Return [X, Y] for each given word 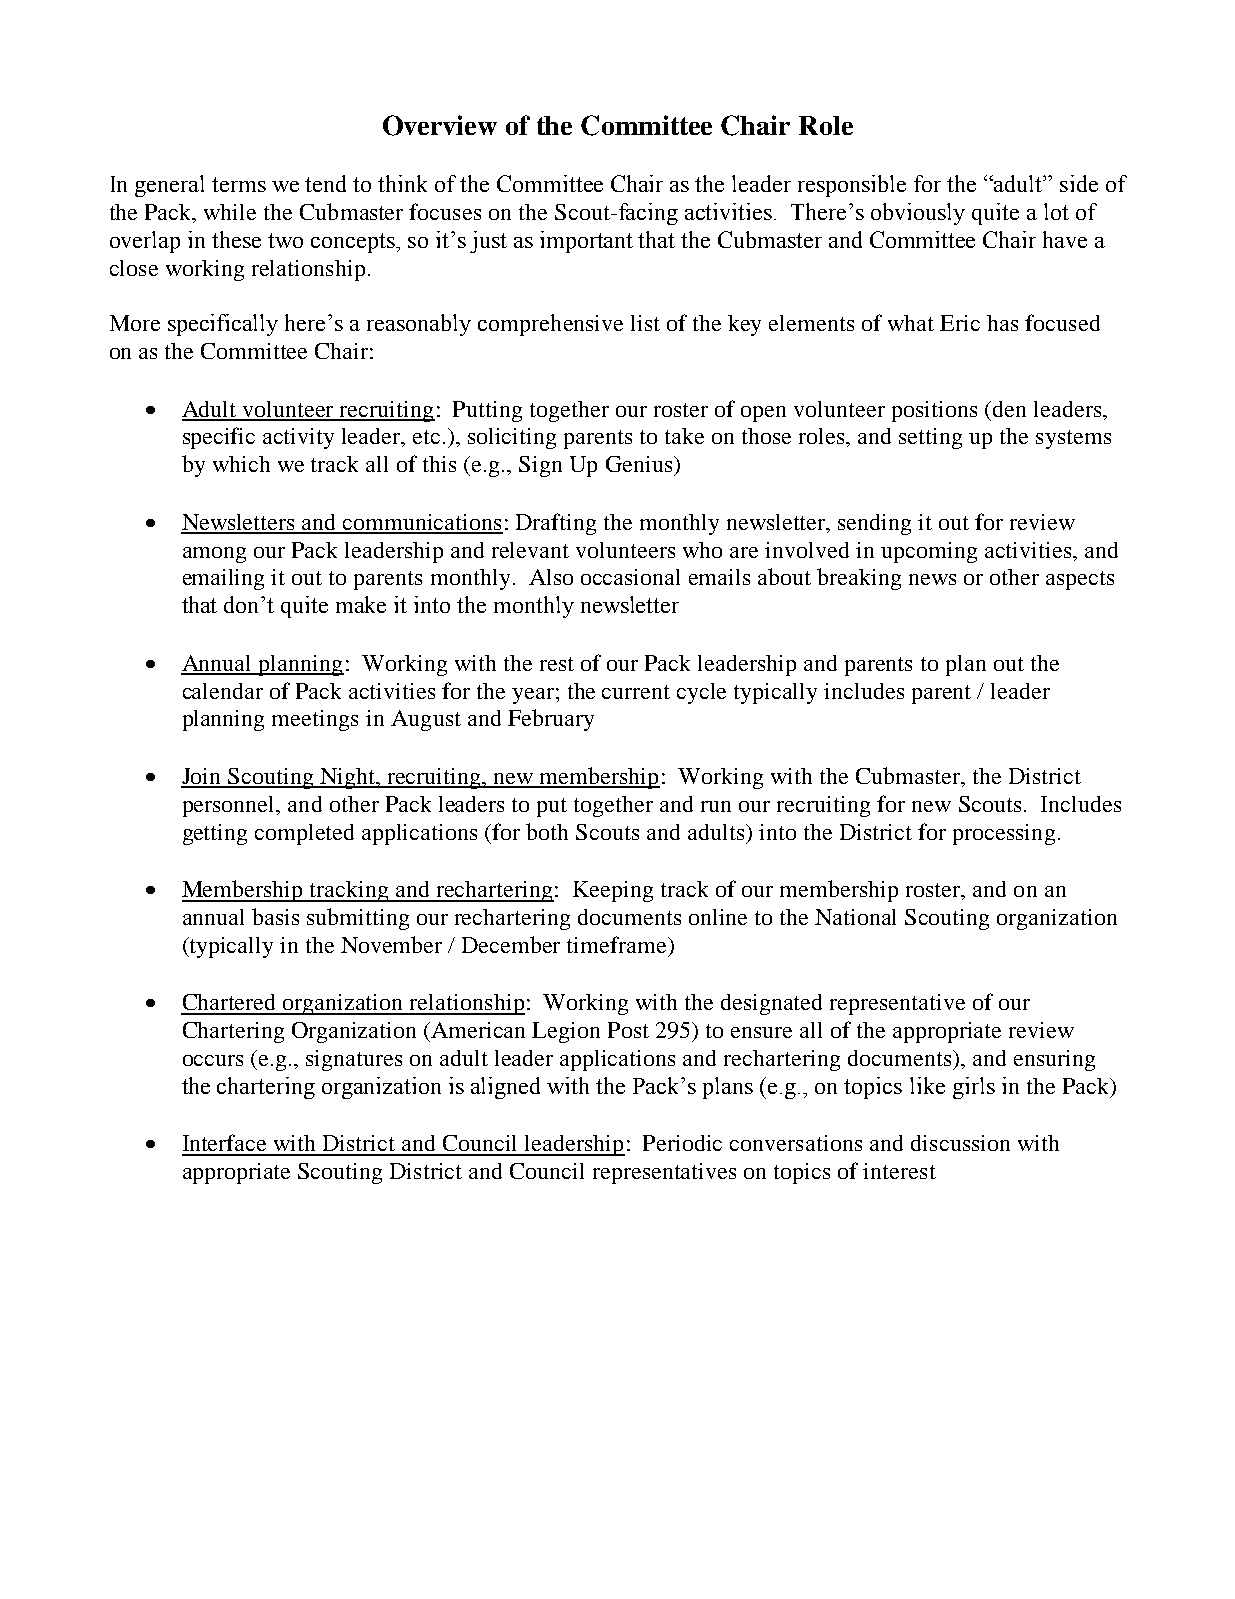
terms [239, 184]
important [586, 242]
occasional [630, 577]
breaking [859, 579]
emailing [223, 579]
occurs [213, 1060]
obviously [918, 214]
